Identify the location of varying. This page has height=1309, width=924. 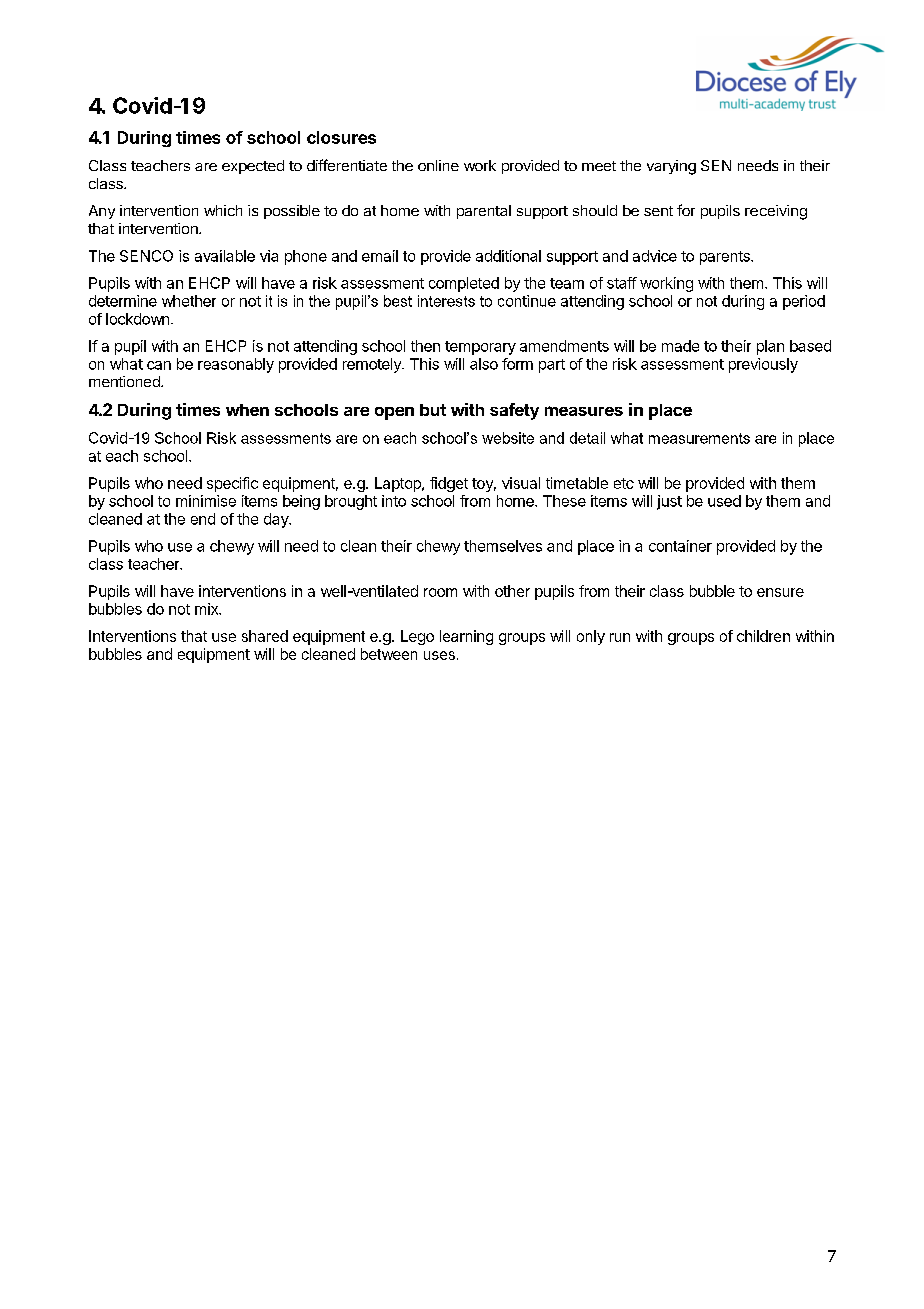
(671, 167).
